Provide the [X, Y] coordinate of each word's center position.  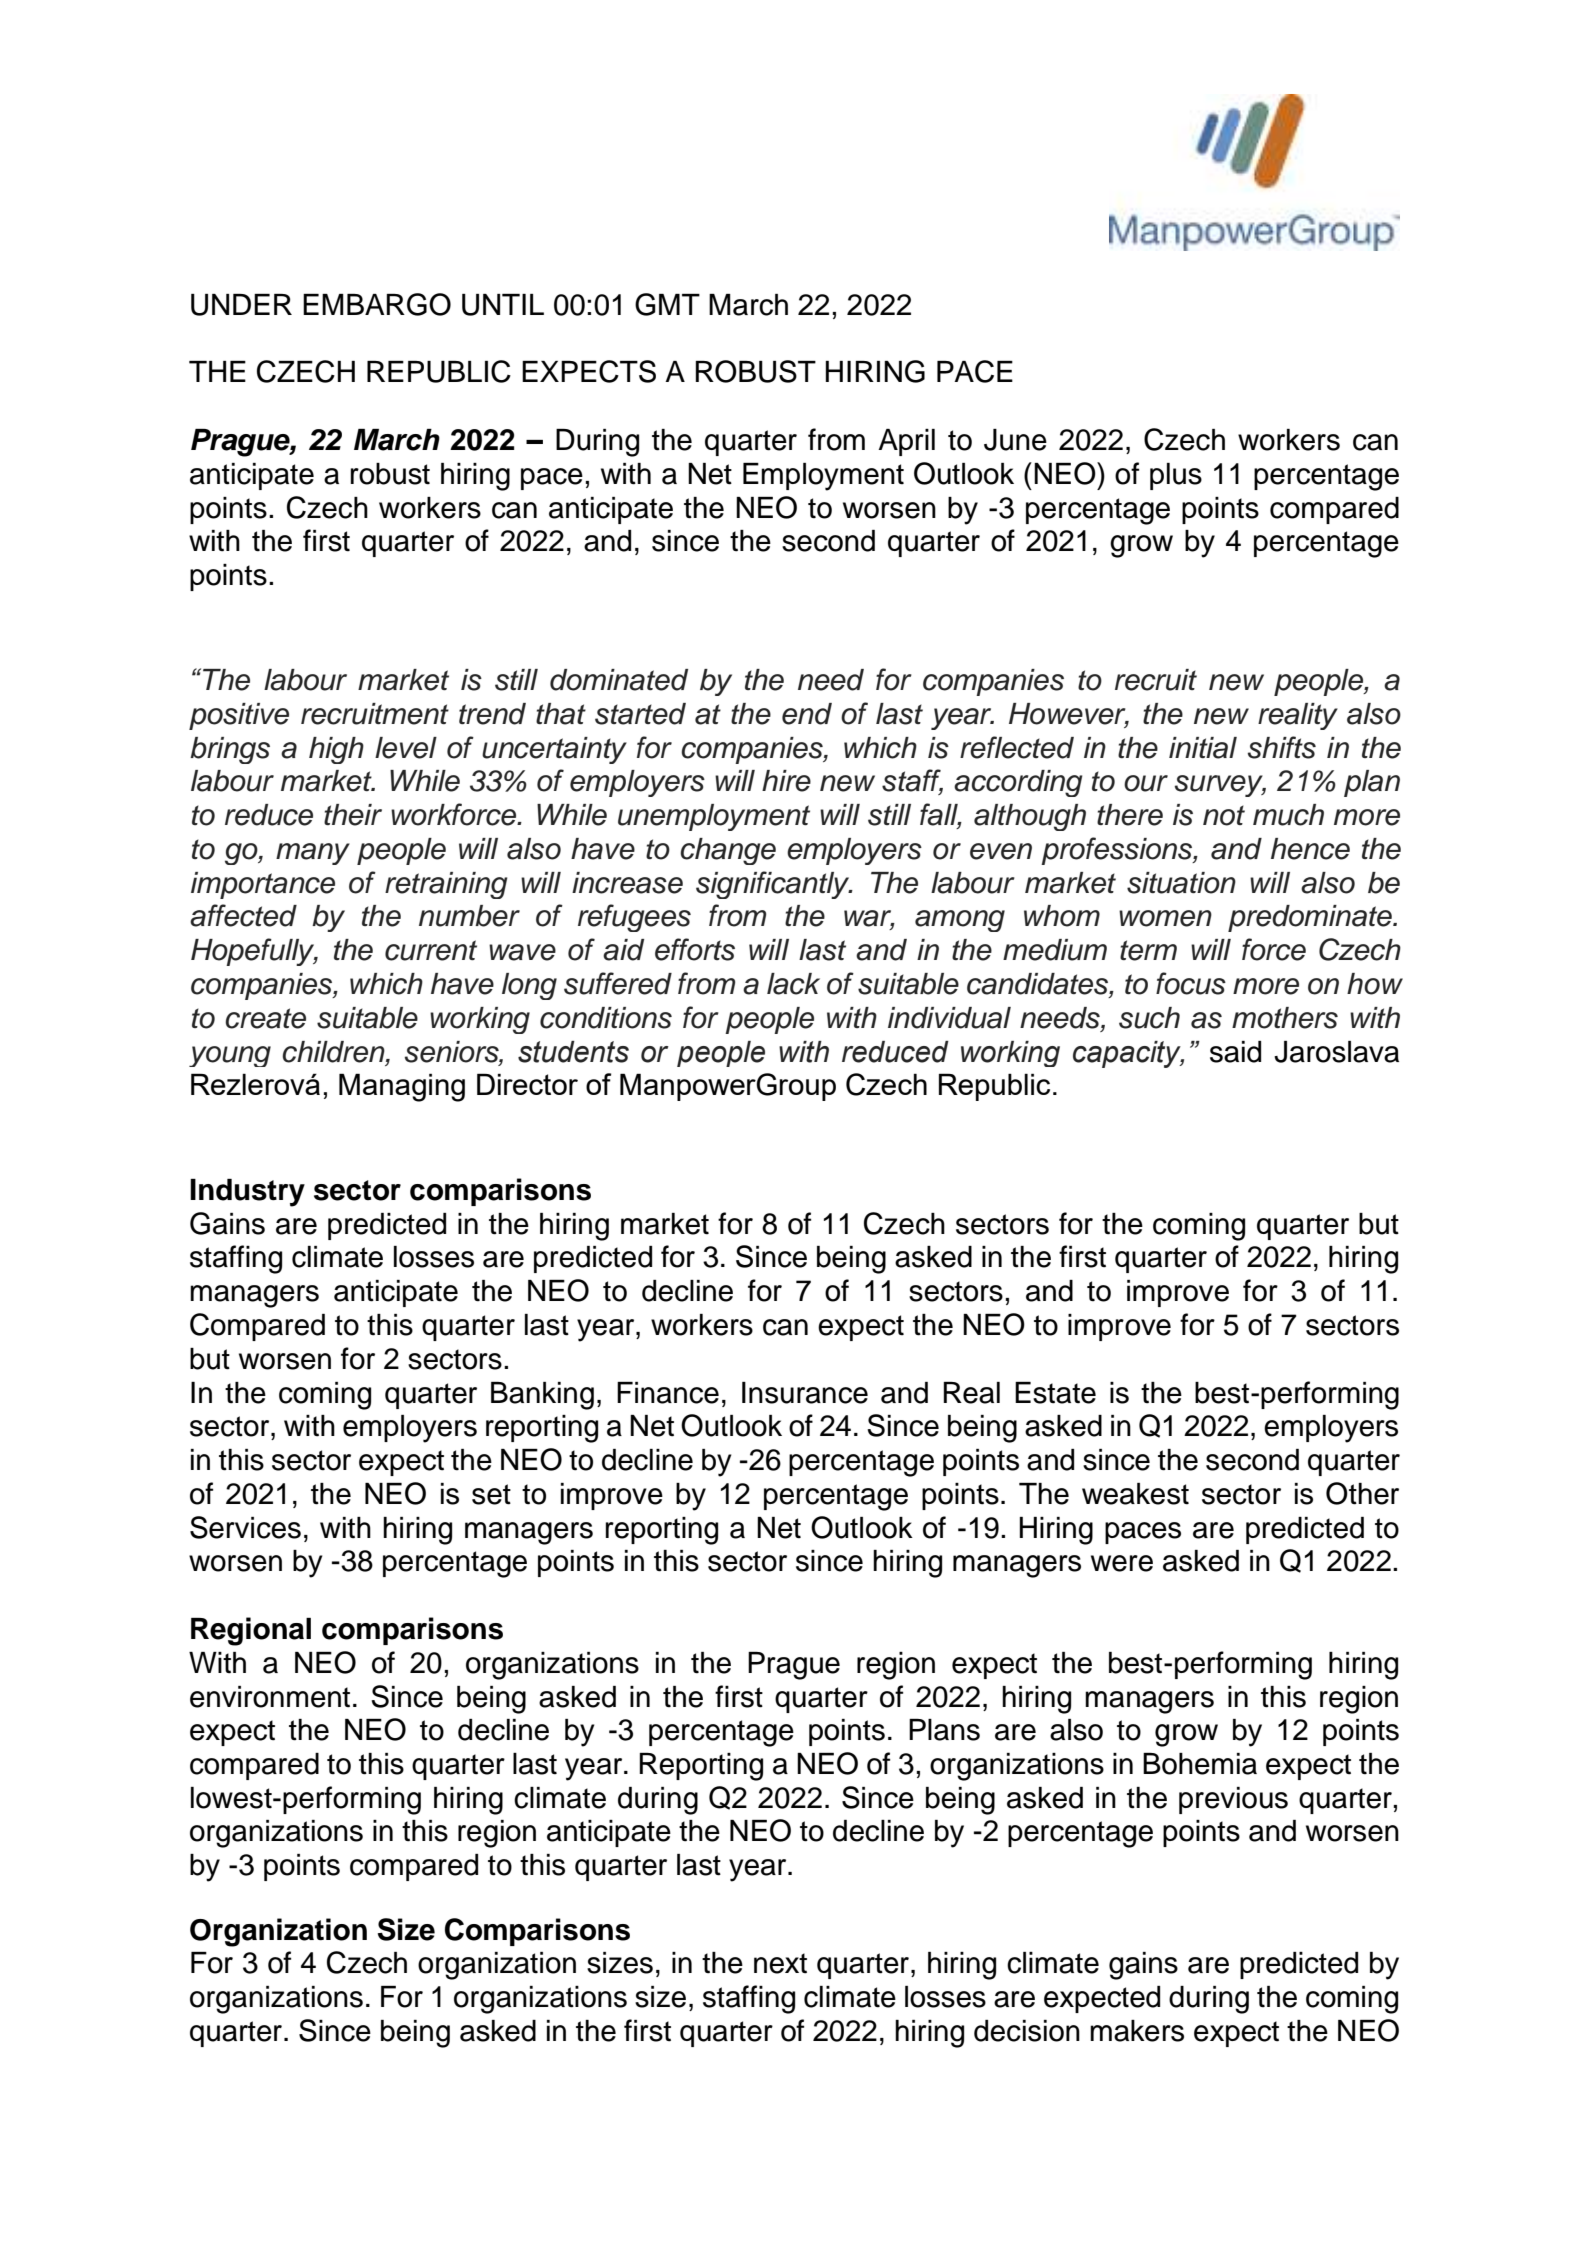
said [1235, 1052]
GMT [667, 304]
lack [793, 984]
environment [270, 1697]
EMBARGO [377, 304]
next [780, 1963]
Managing [402, 1087]
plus [1176, 476]
